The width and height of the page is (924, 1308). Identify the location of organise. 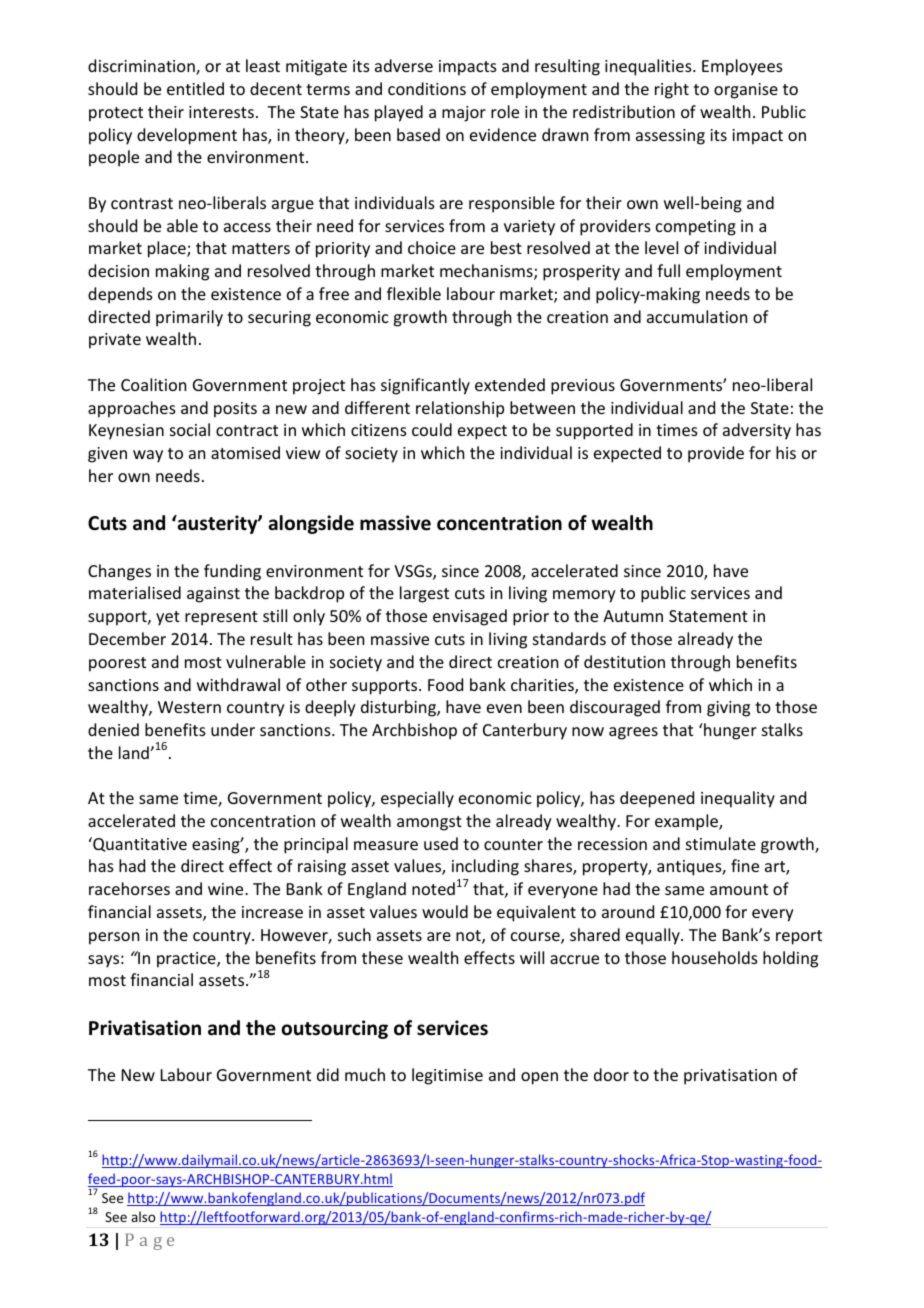
(746, 91).
